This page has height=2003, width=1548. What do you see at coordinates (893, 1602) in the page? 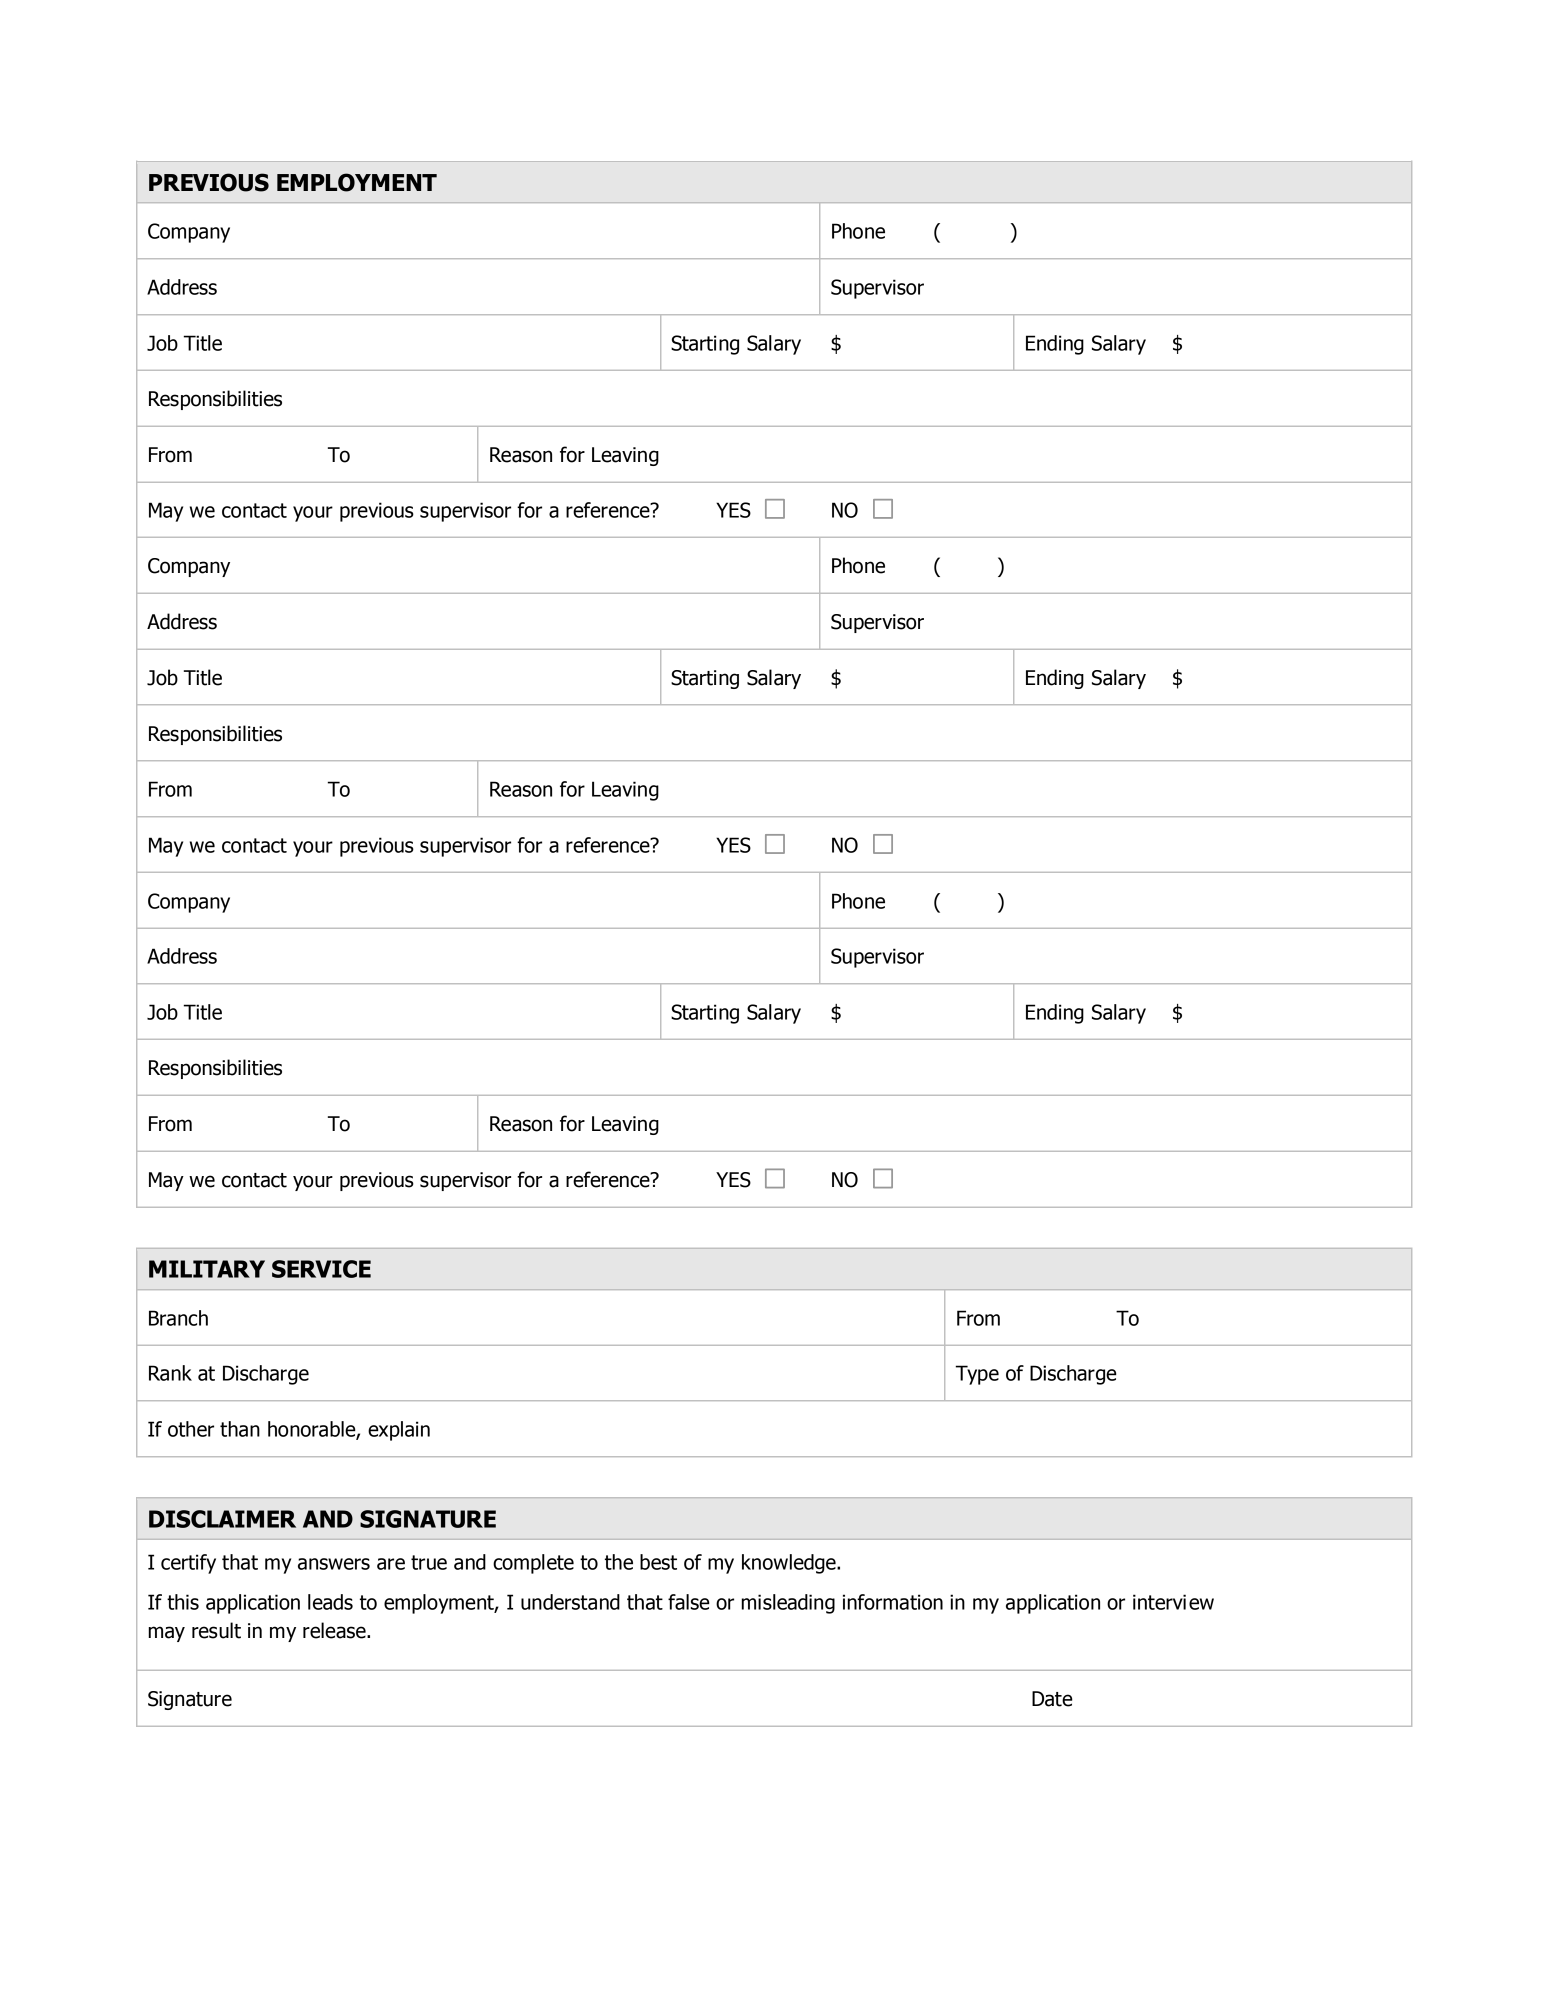
I see `information` at bounding box center [893, 1602].
